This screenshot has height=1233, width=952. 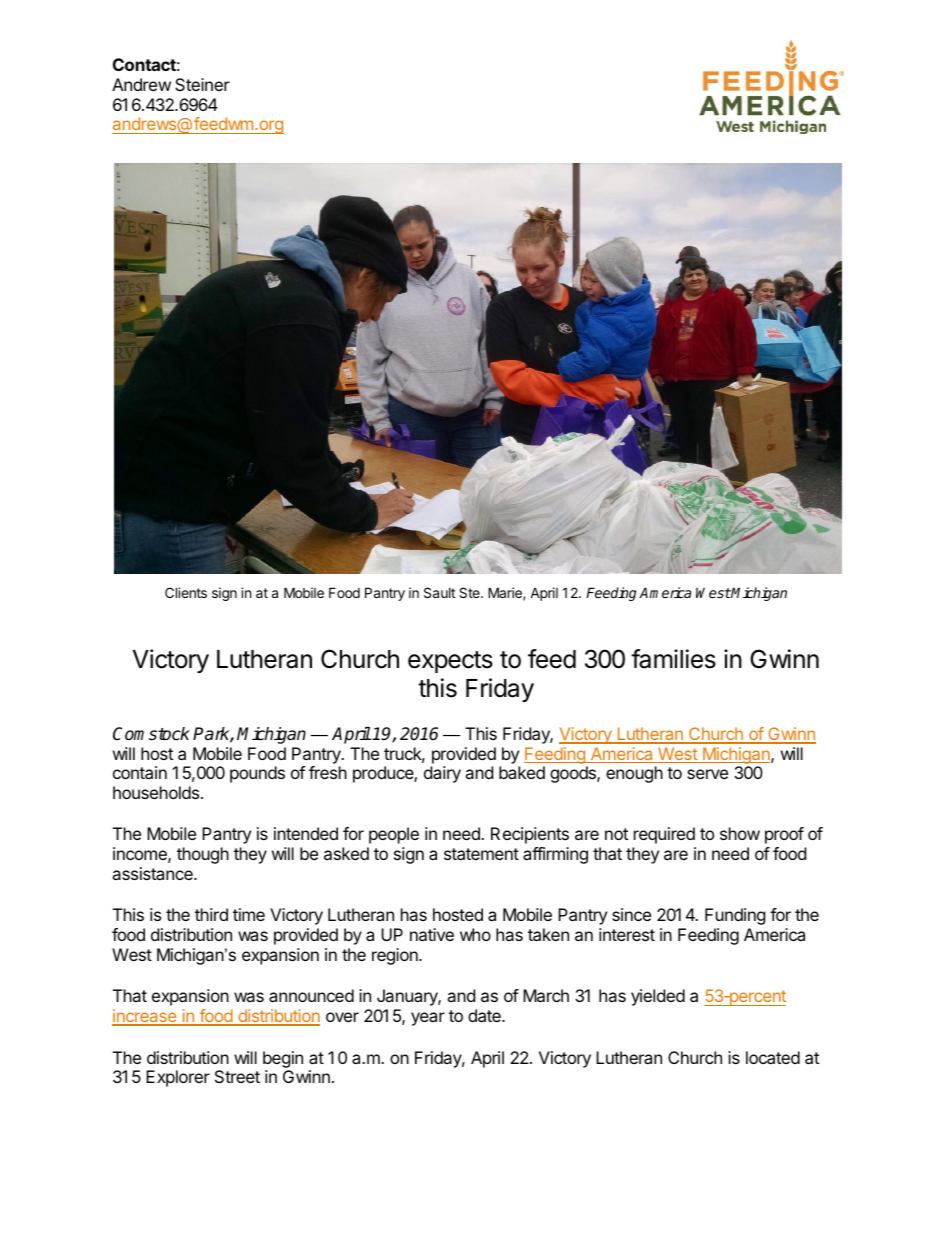 I want to click on date, so click(x=485, y=1015).
